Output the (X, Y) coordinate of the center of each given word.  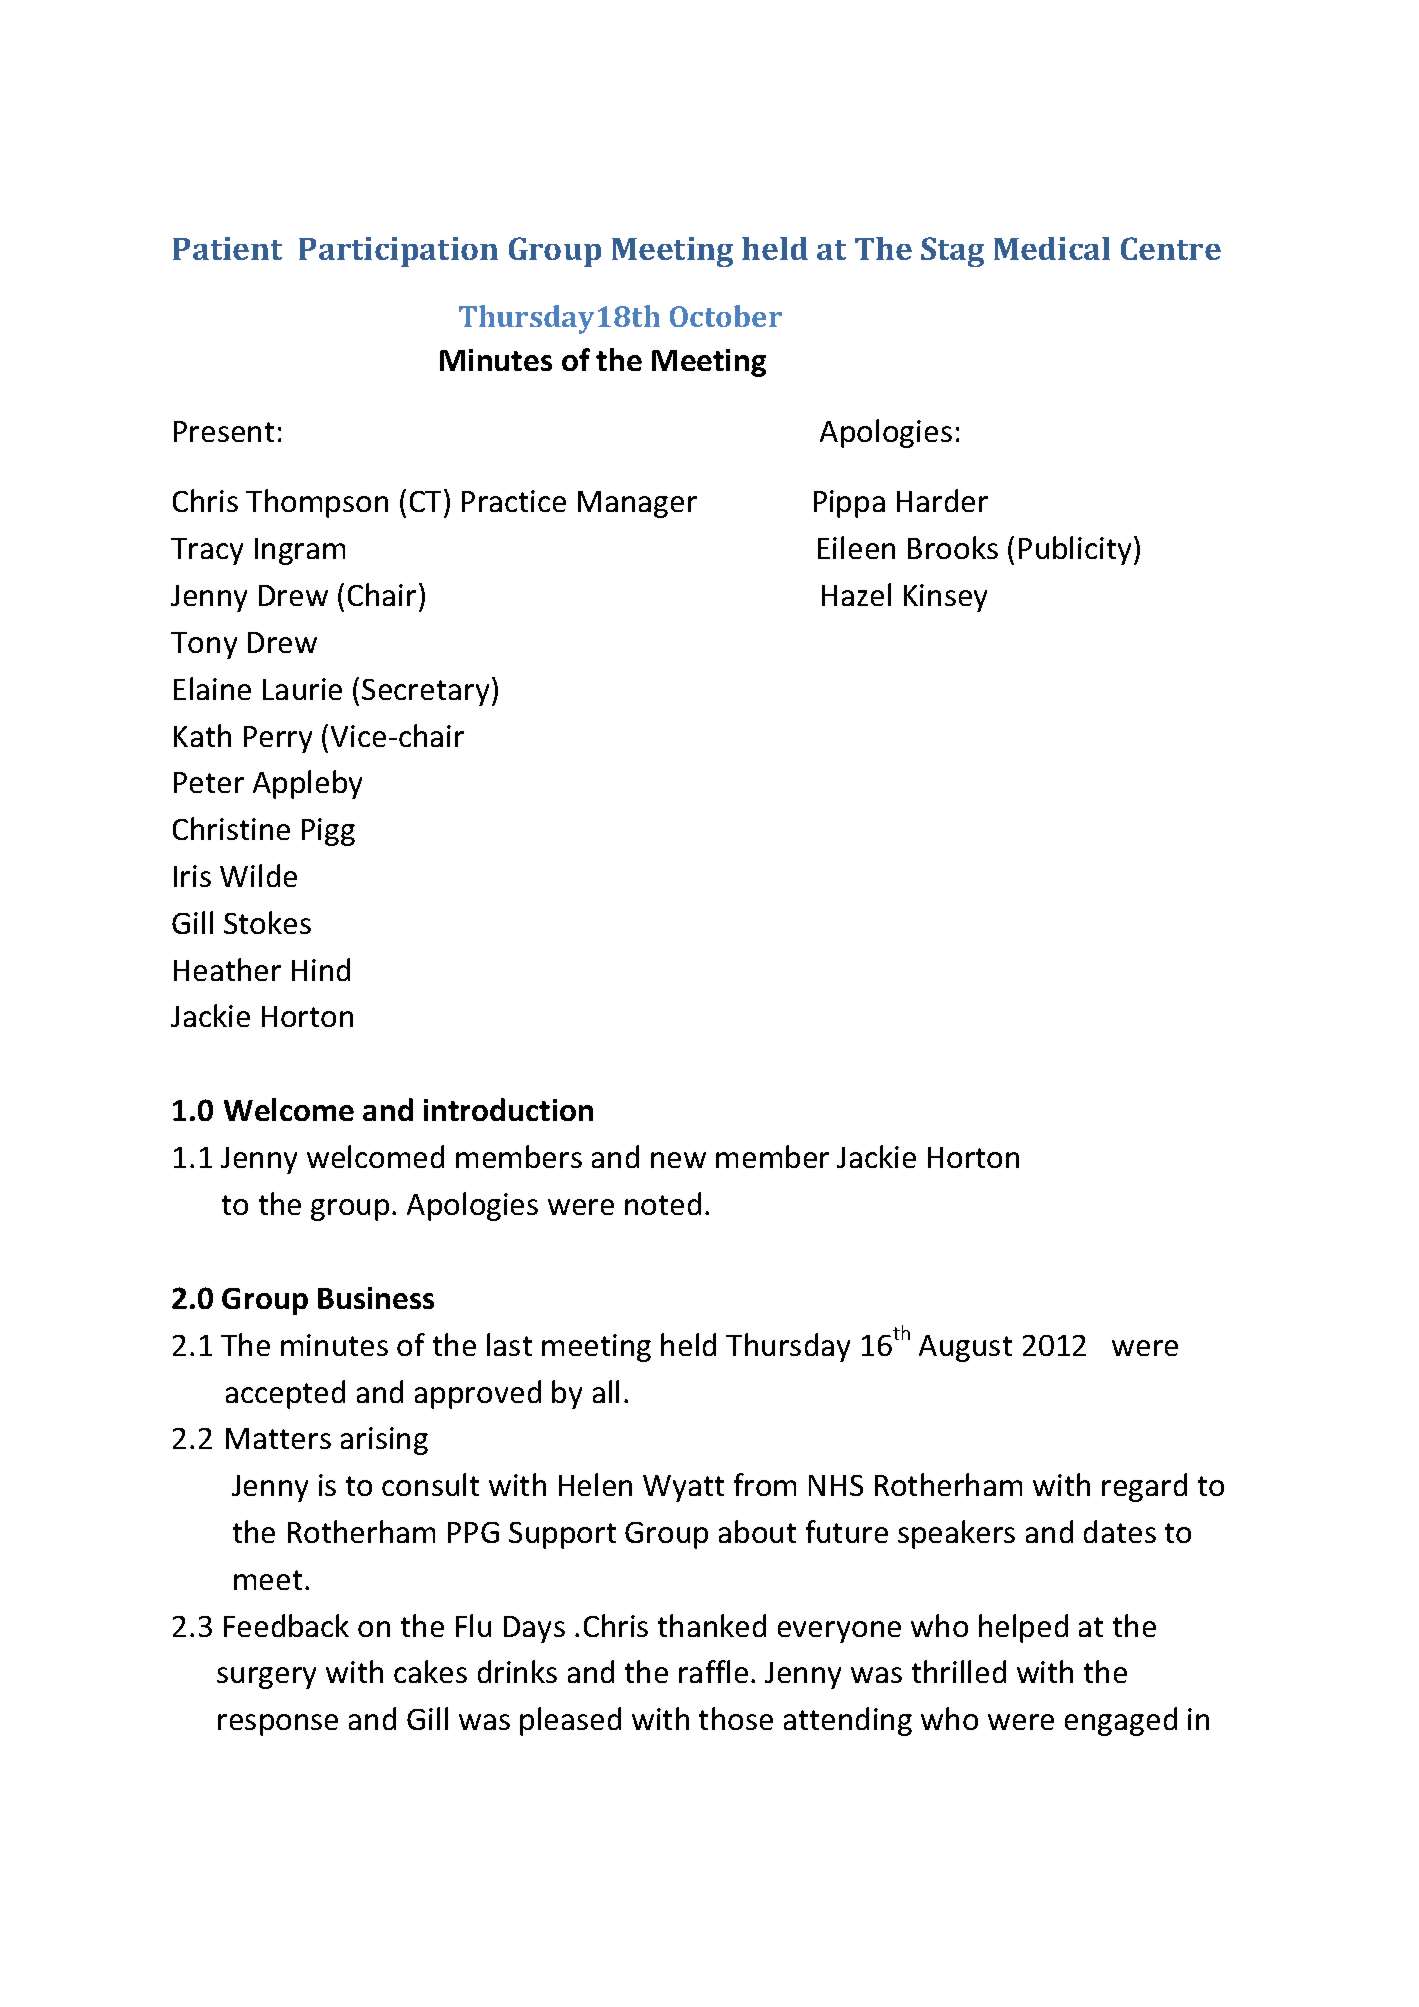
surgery (266, 1678)
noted (663, 1203)
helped (1023, 1628)
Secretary (425, 692)
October (726, 316)
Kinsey (945, 598)
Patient (227, 248)
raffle (713, 1671)
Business (376, 1298)
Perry (278, 739)
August (965, 1348)
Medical (1052, 248)
